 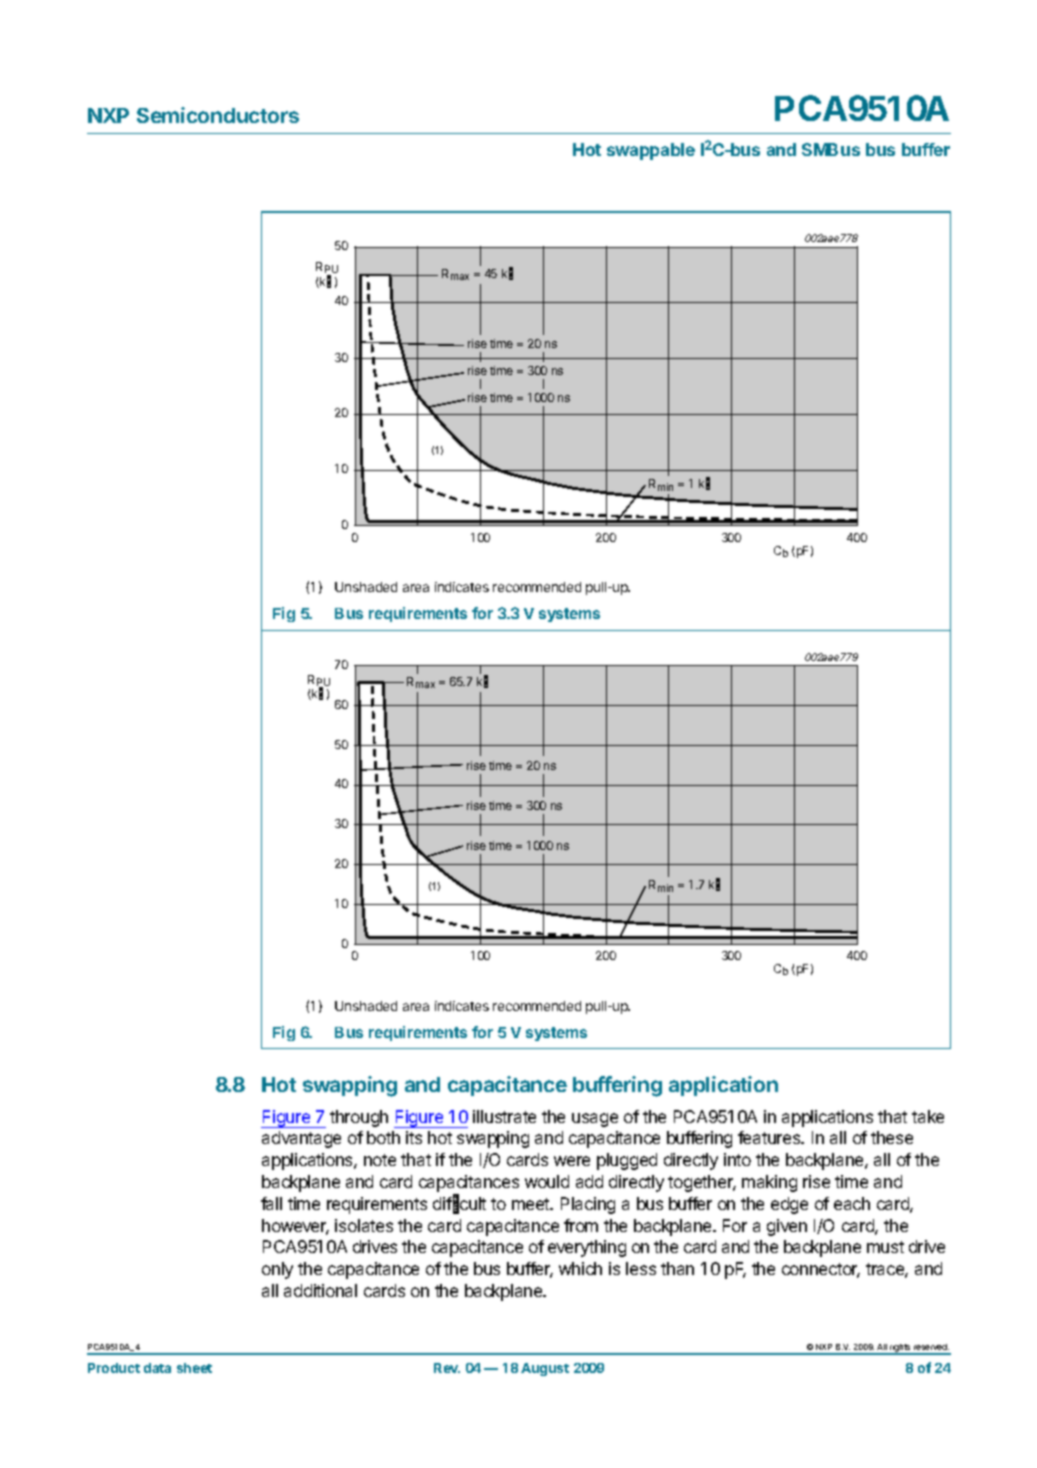 What do you see at coordinates (218, 115) in the page?
I see `Semiconductors` at bounding box center [218, 115].
